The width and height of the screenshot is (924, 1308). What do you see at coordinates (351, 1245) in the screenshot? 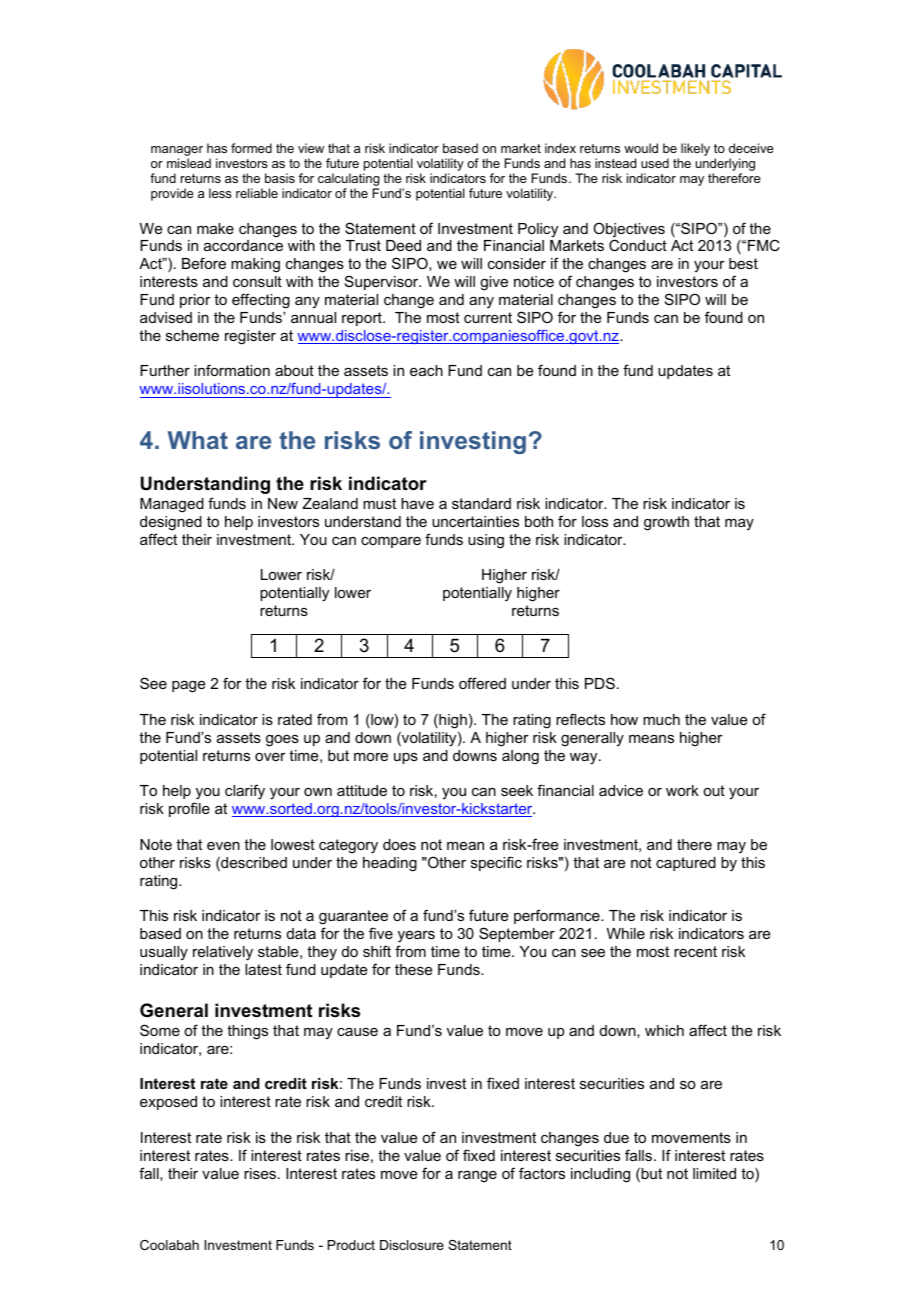
I see `Product` at bounding box center [351, 1245].
